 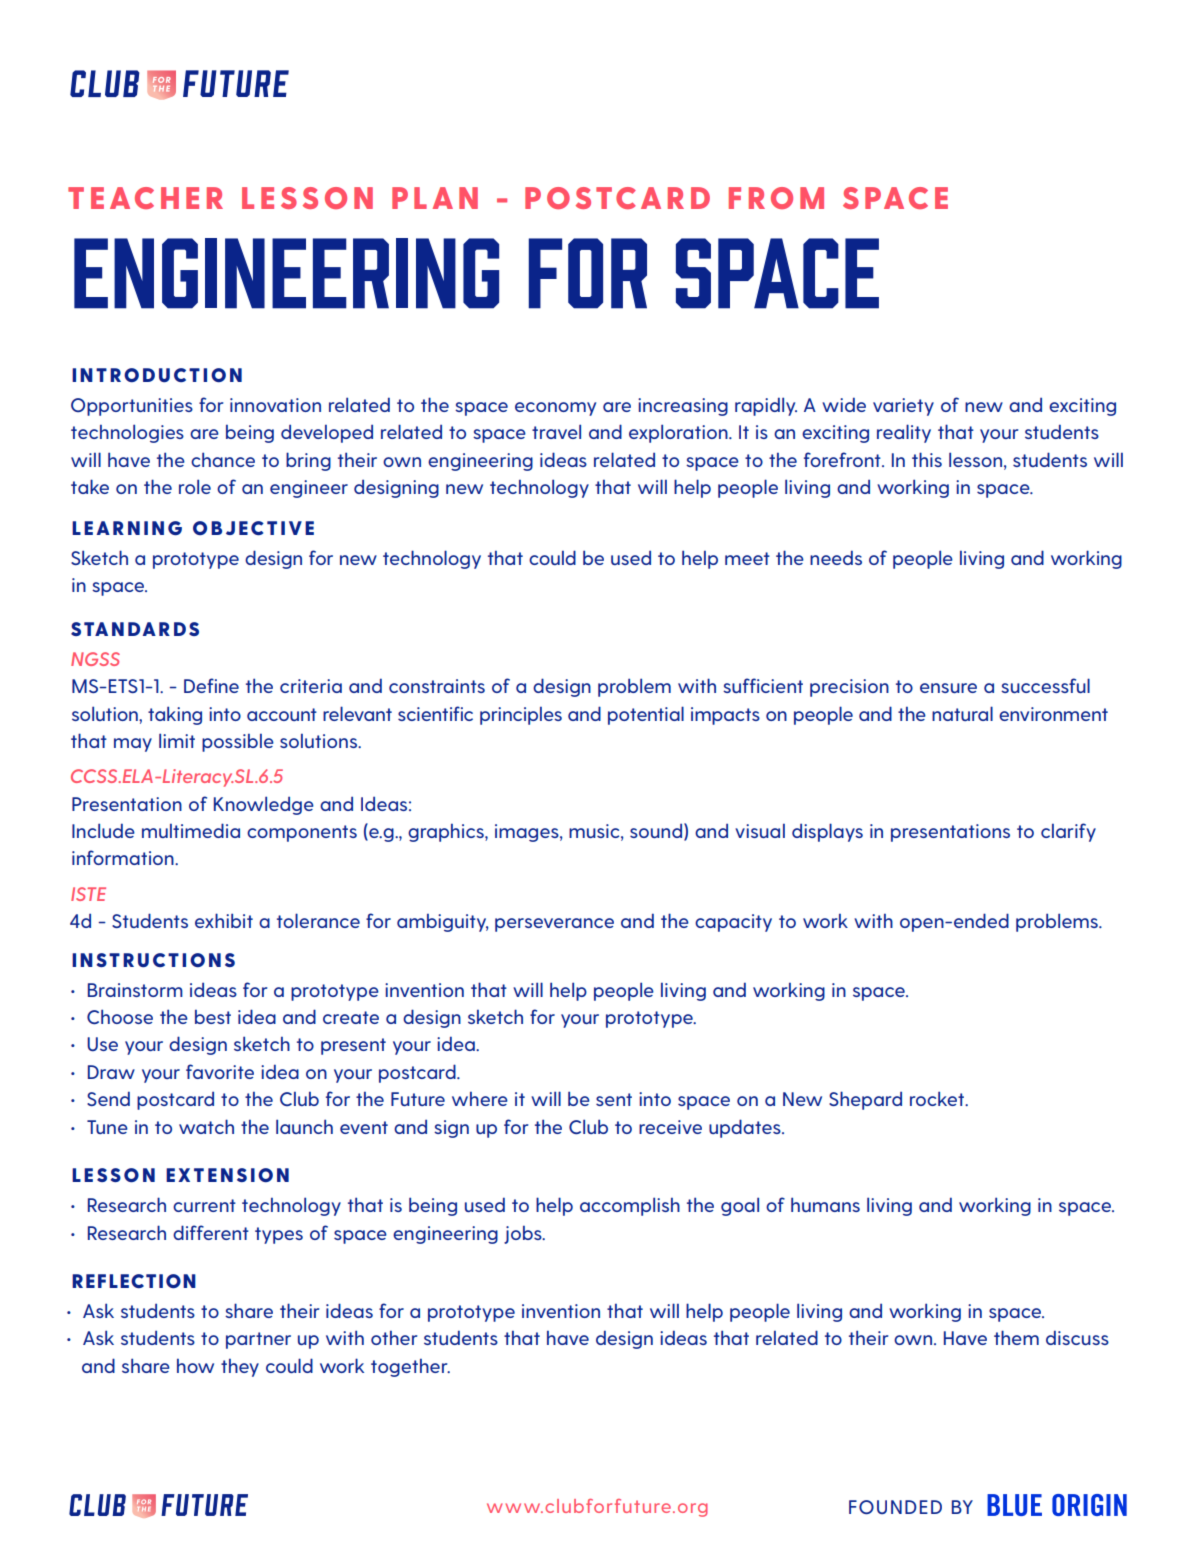 I want to click on they, so click(x=240, y=1367).
